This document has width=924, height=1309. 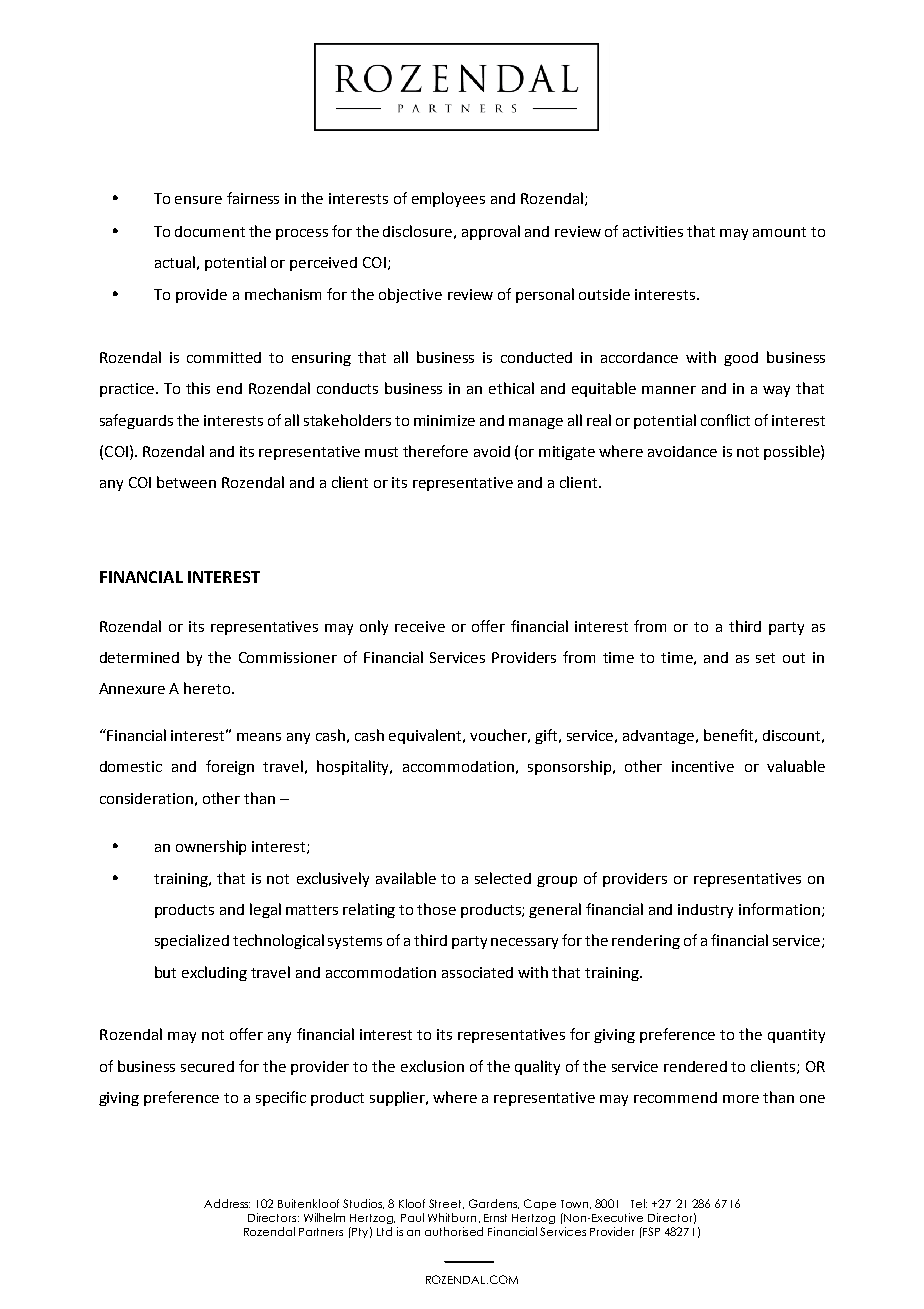 What do you see at coordinates (227, 1203) in the document?
I see `Address` at bounding box center [227, 1203].
